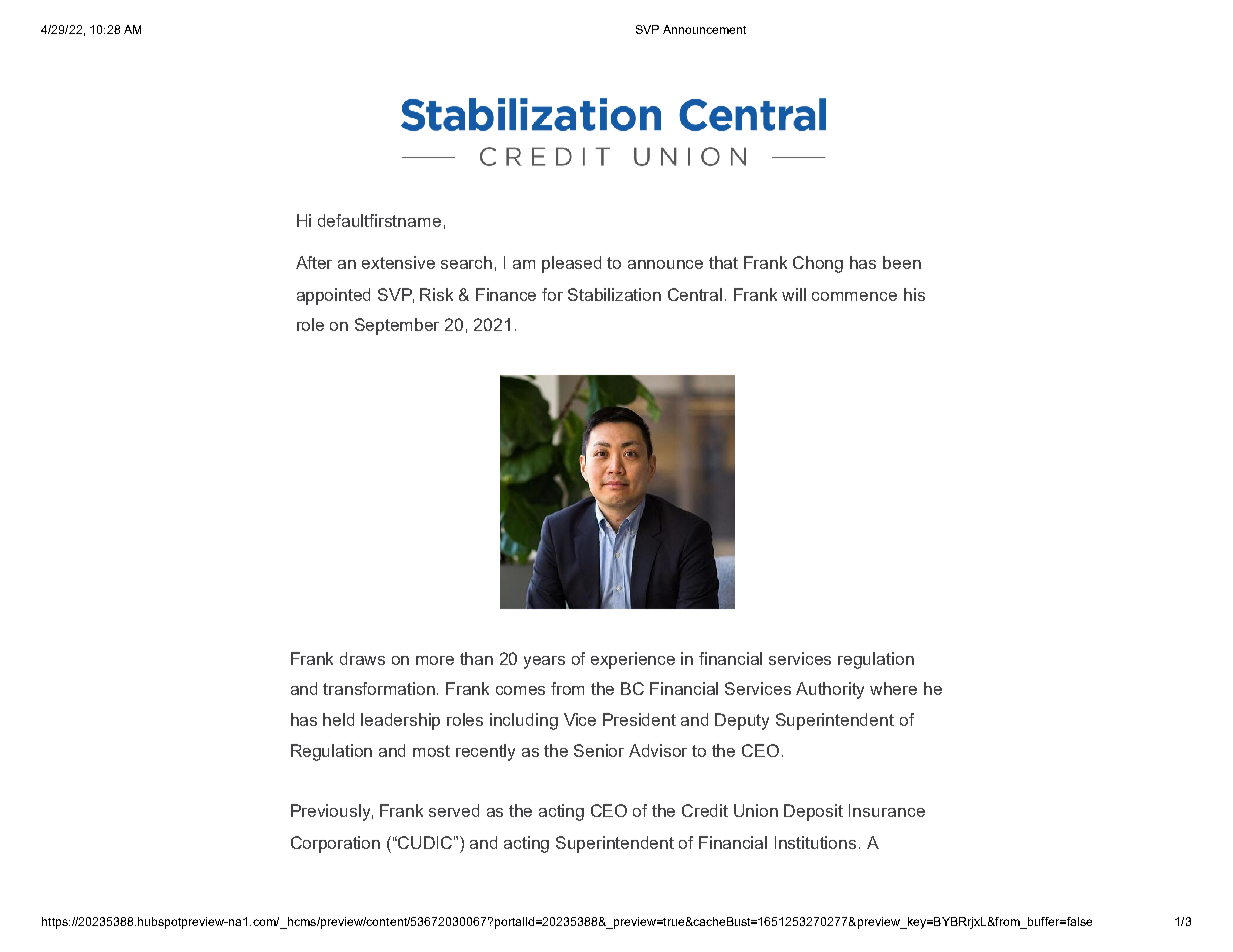  I want to click on Stabilization, so click(614, 294).
